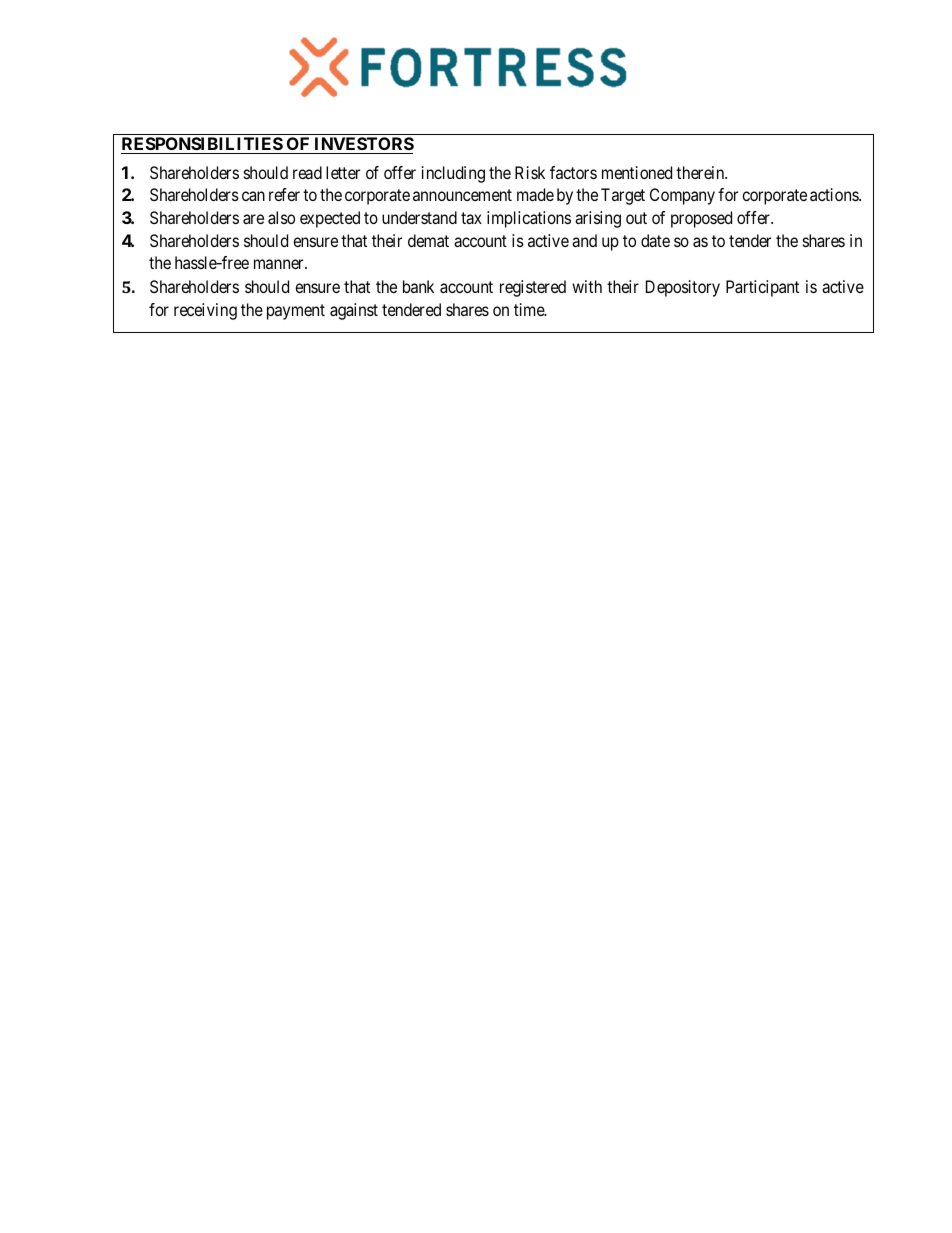 Image resolution: width=952 pixels, height=1233 pixels. Describe the element at coordinates (655, 240) in the screenshot. I see `date` at that location.
